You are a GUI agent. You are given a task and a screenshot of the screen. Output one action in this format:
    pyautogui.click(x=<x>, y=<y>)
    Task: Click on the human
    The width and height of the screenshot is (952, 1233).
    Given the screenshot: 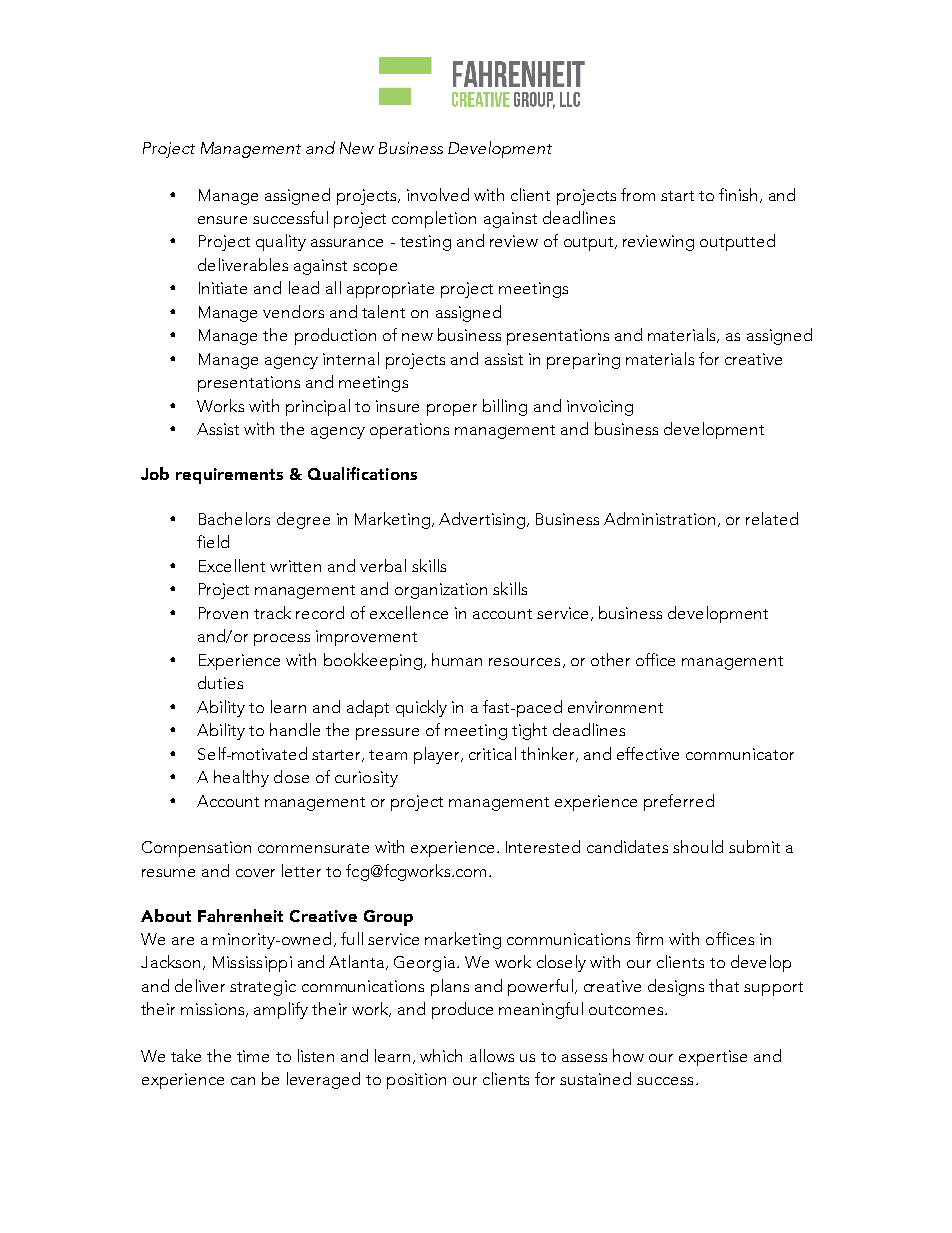 What is the action you would take?
    pyautogui.click(x=457, y=659)
